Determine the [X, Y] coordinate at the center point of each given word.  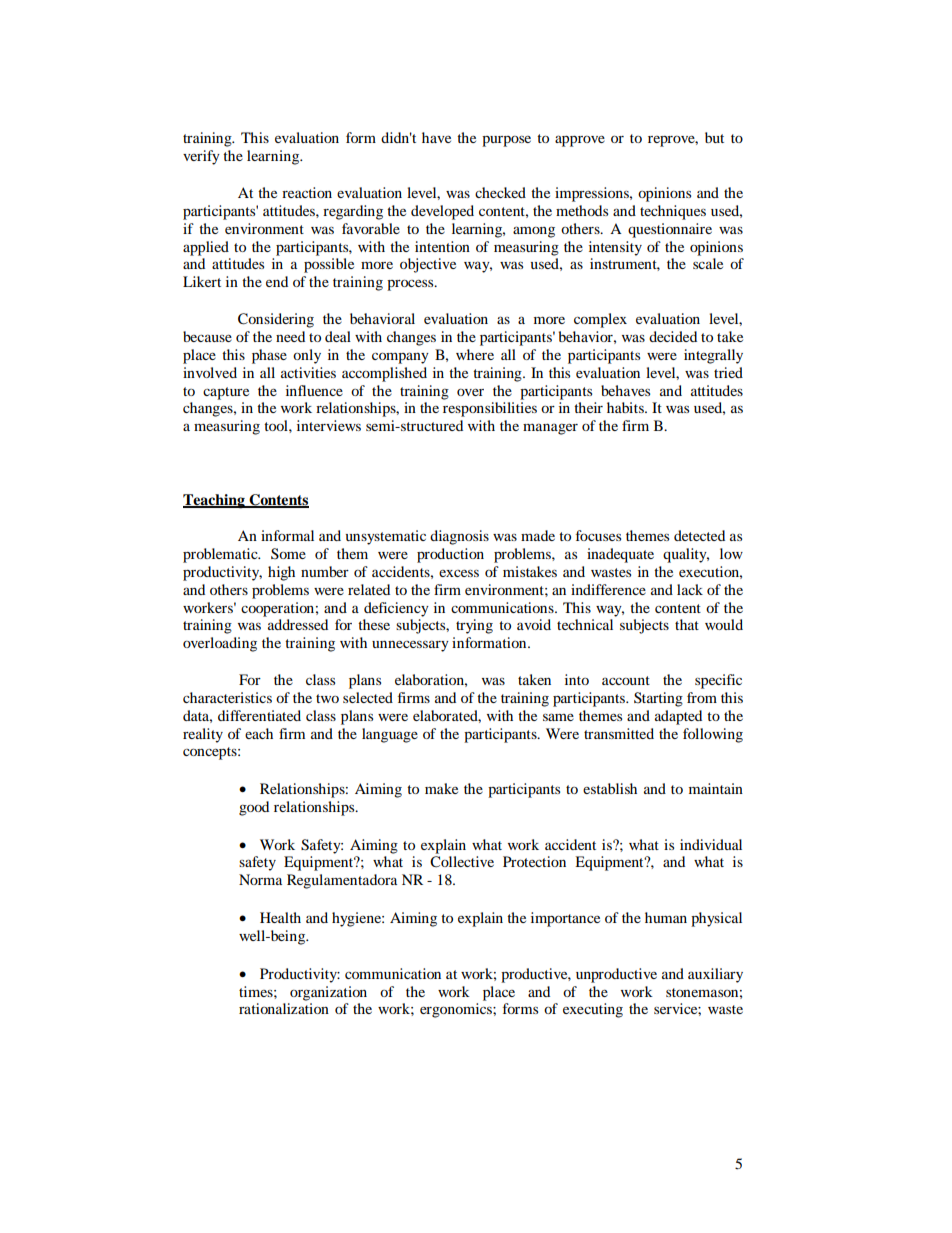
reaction [307, 192]
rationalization [284, 1008]
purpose [506, 141]
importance [565, 919]
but [714, 137]
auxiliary [715, 975]
